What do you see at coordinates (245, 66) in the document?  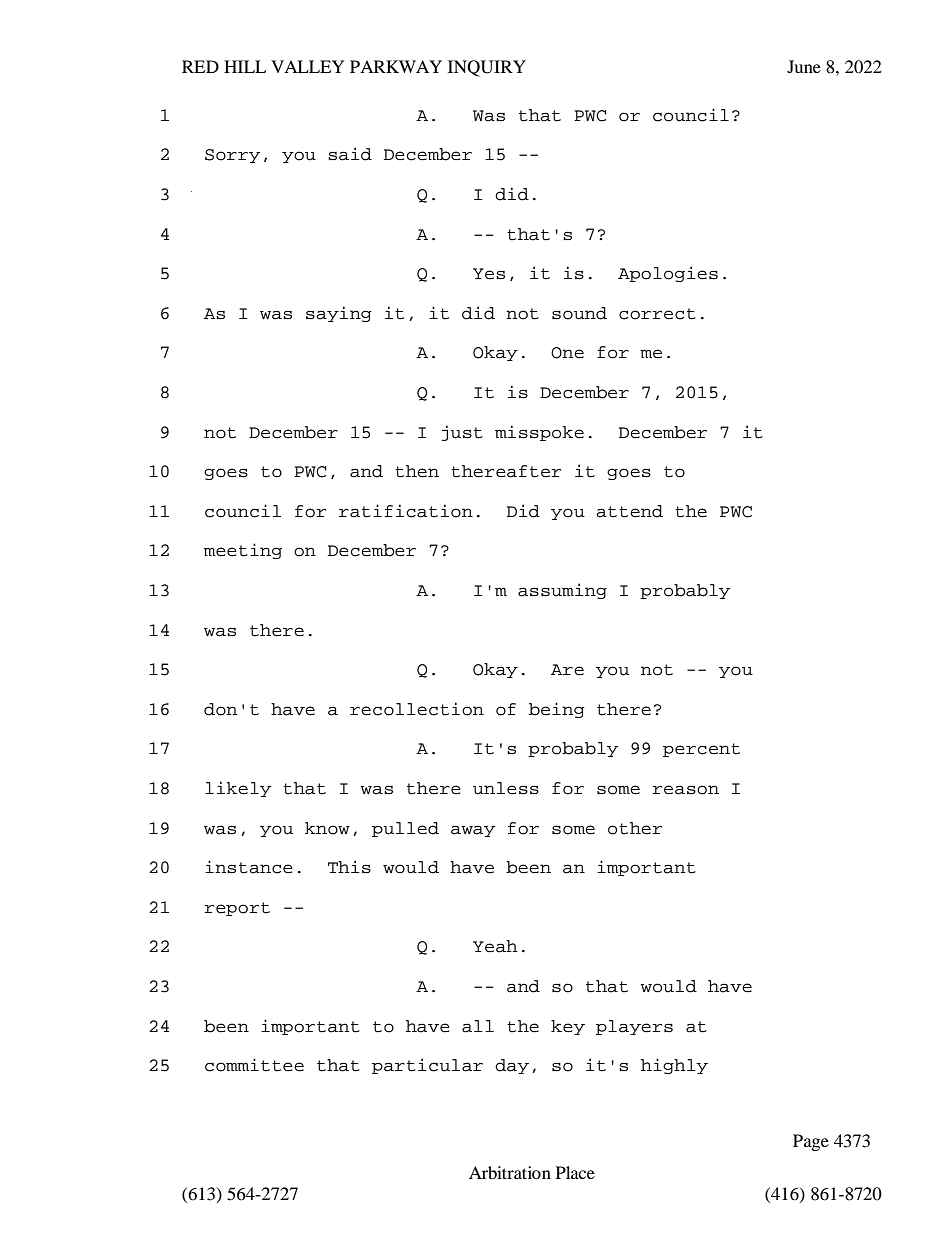 I see `HILL` at bounding box center [245, 66].
